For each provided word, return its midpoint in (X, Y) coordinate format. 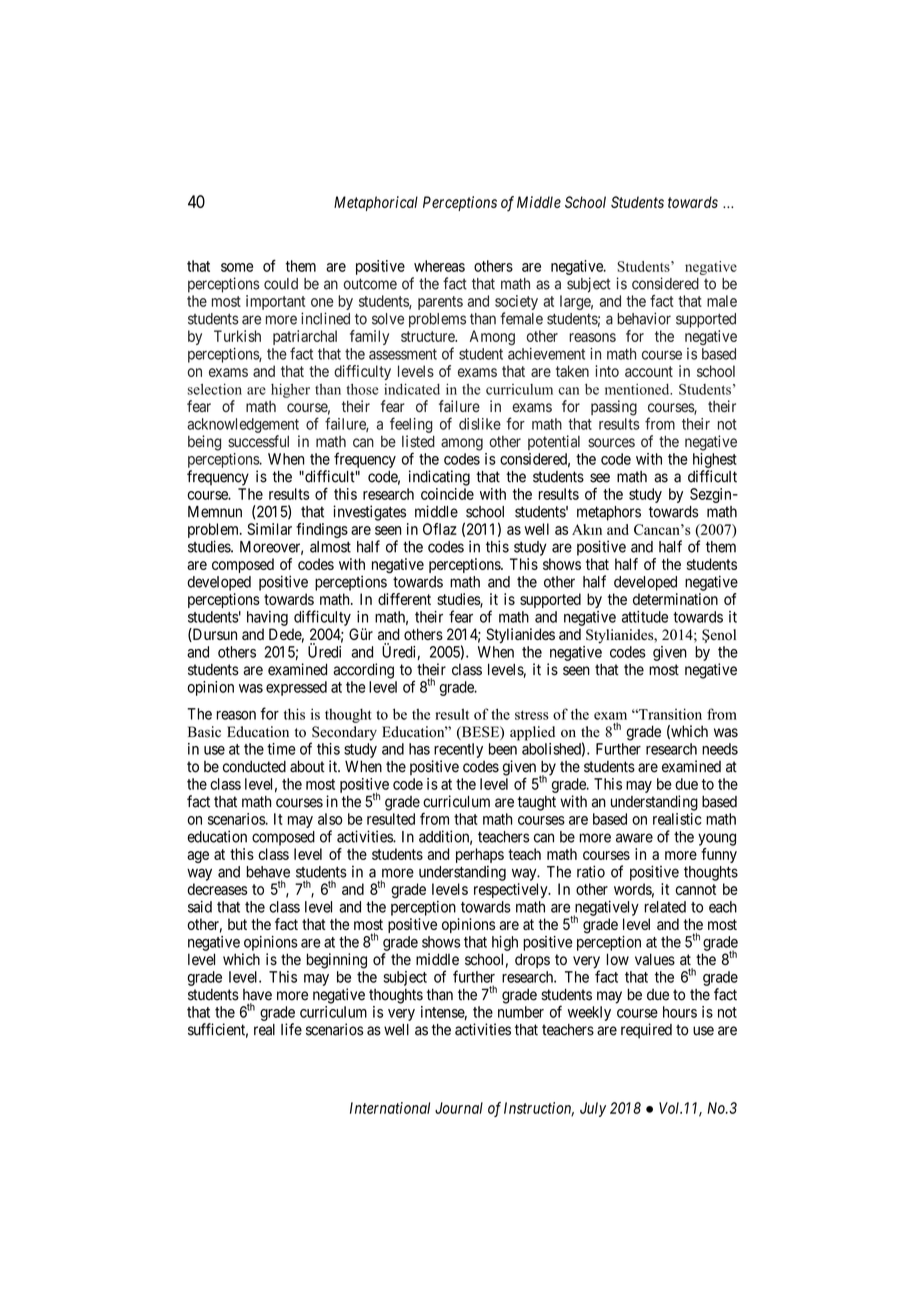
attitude (645, 617)
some (237, 267)
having (267, 618)
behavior (644, 318)
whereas (439, 266)
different (404, 599)
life (291, 1029)
